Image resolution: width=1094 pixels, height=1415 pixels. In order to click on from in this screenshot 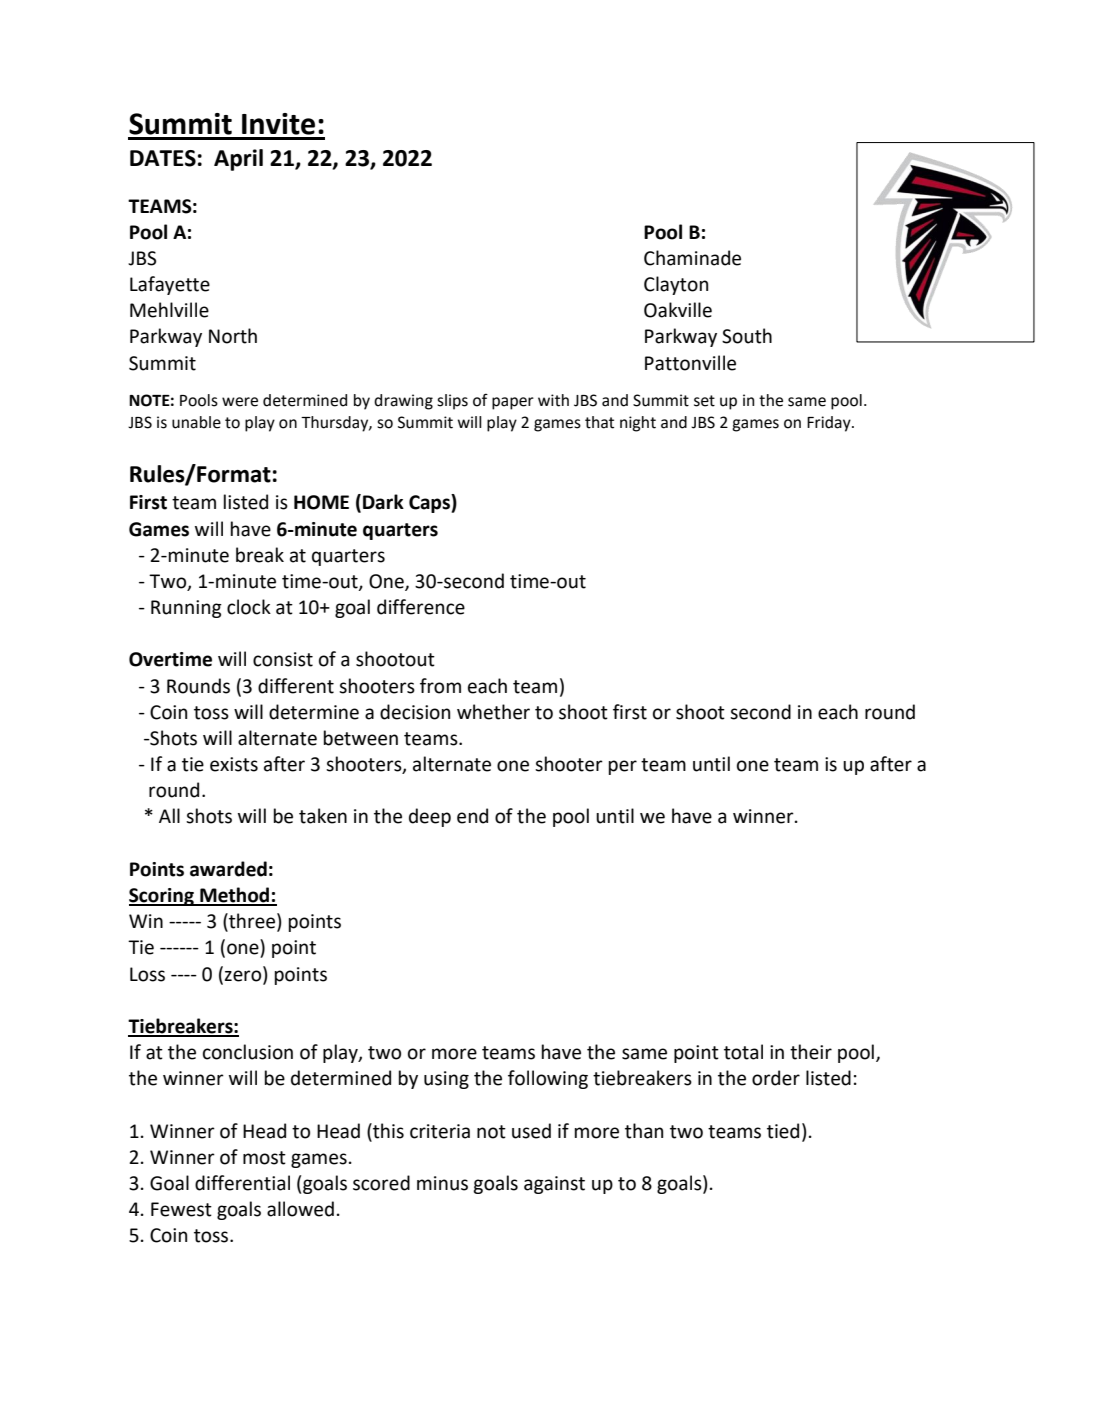, I will do `click(440, 686)`.
